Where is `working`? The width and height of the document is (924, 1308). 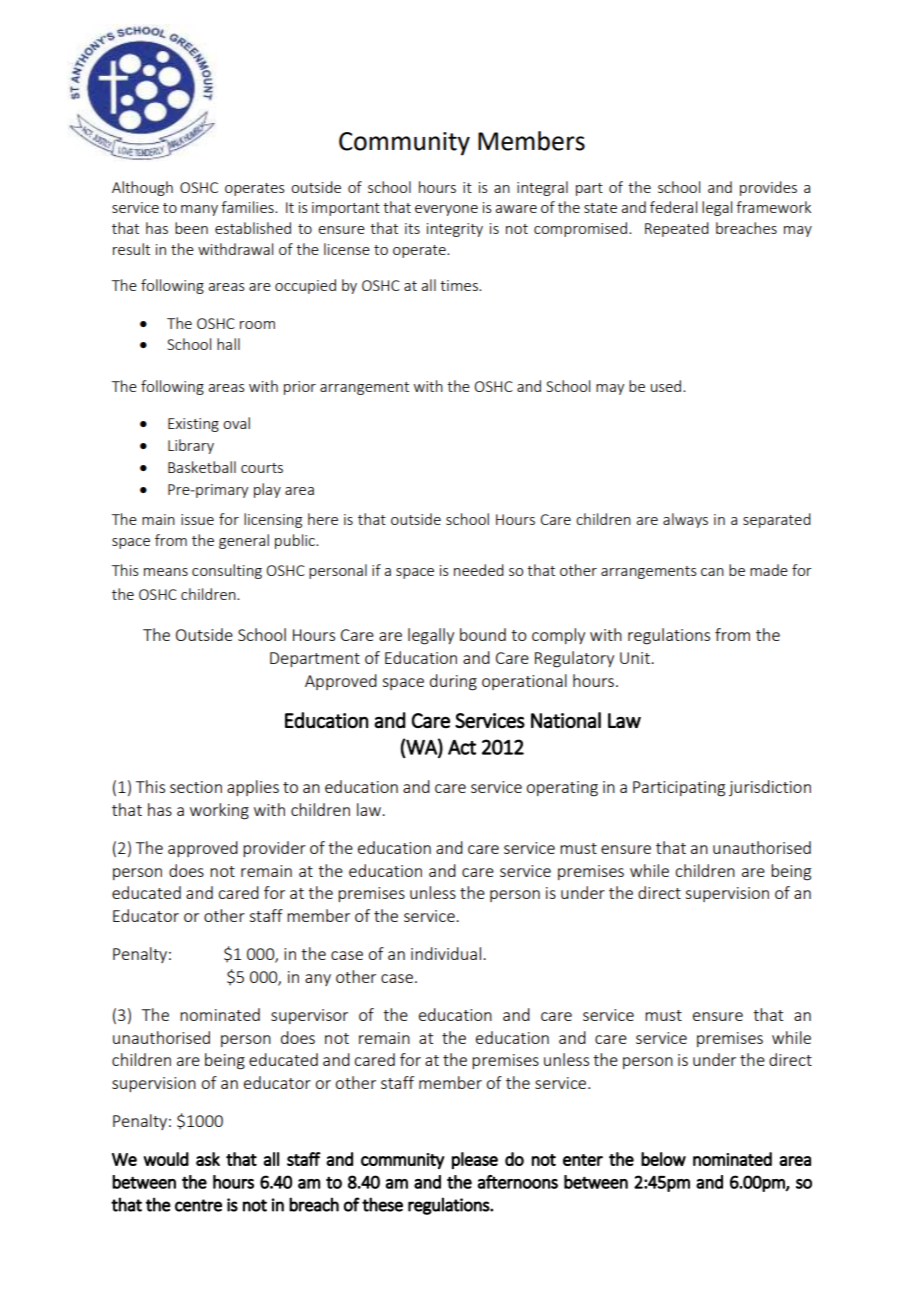
working is located at coordinates (219, 811).
